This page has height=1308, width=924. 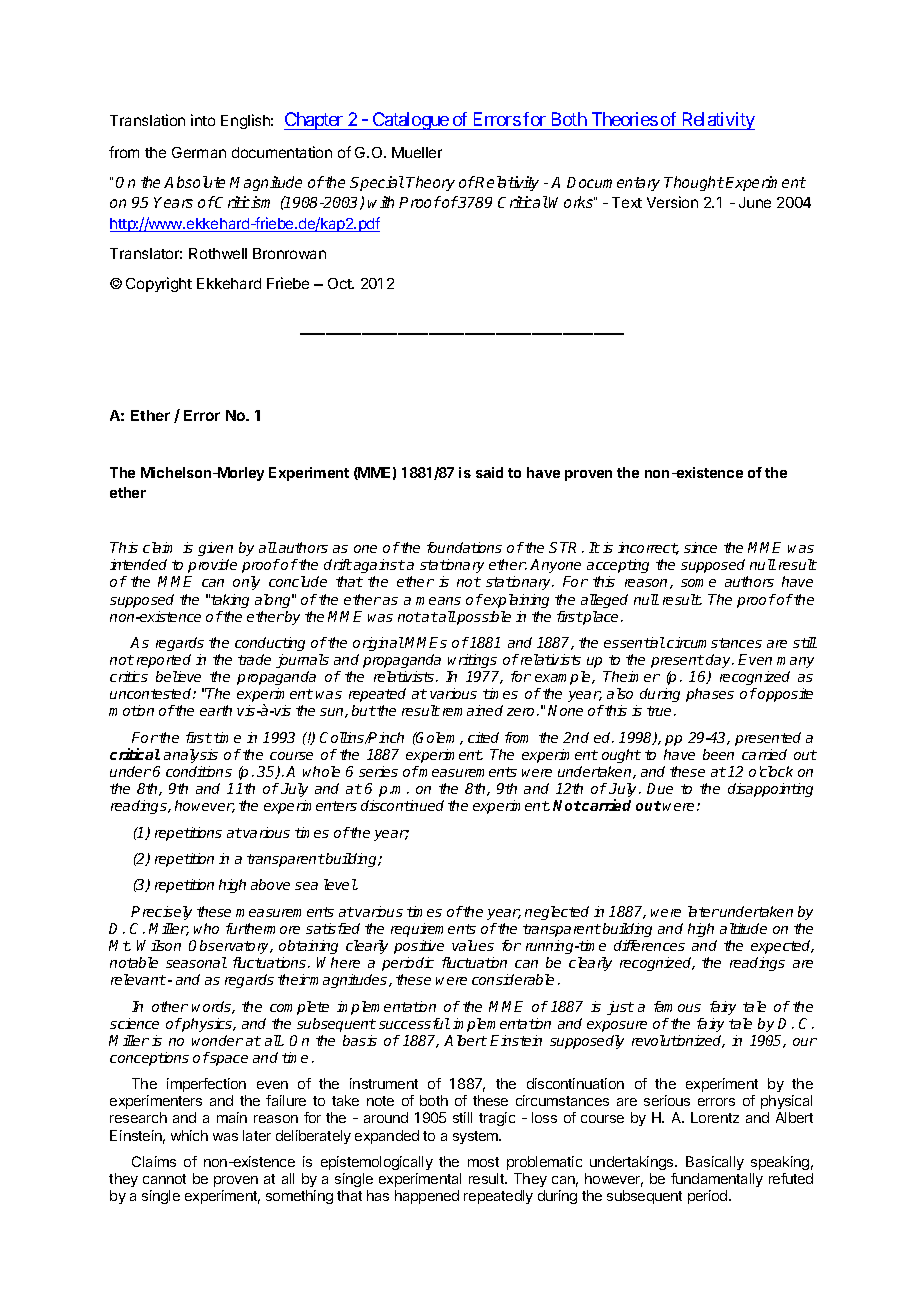 What do you see at coordinates (199, 152) in the page?
I see `German` at bounding box center [199, 152].
